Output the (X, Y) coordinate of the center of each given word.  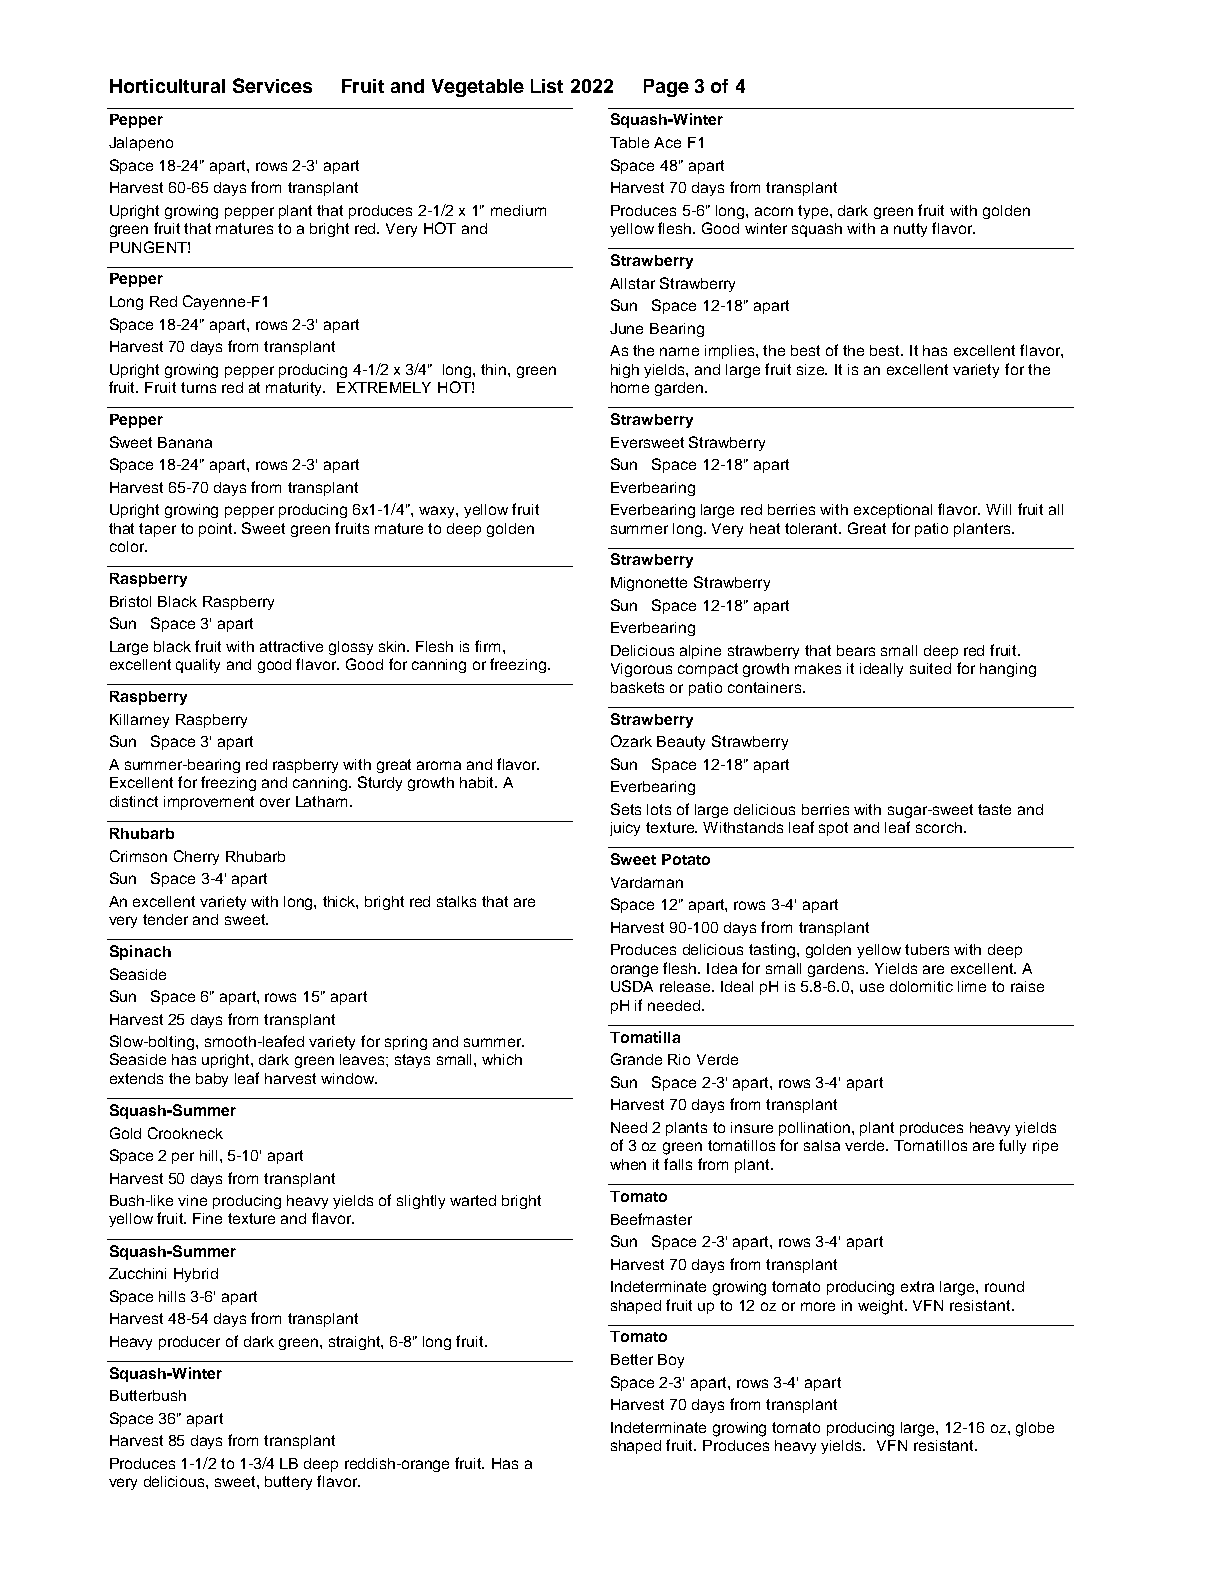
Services (272, 85)
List (547, 86)
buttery (288, 1483)
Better (632, 1359)
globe (1035, 1429)
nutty (910, 230)
